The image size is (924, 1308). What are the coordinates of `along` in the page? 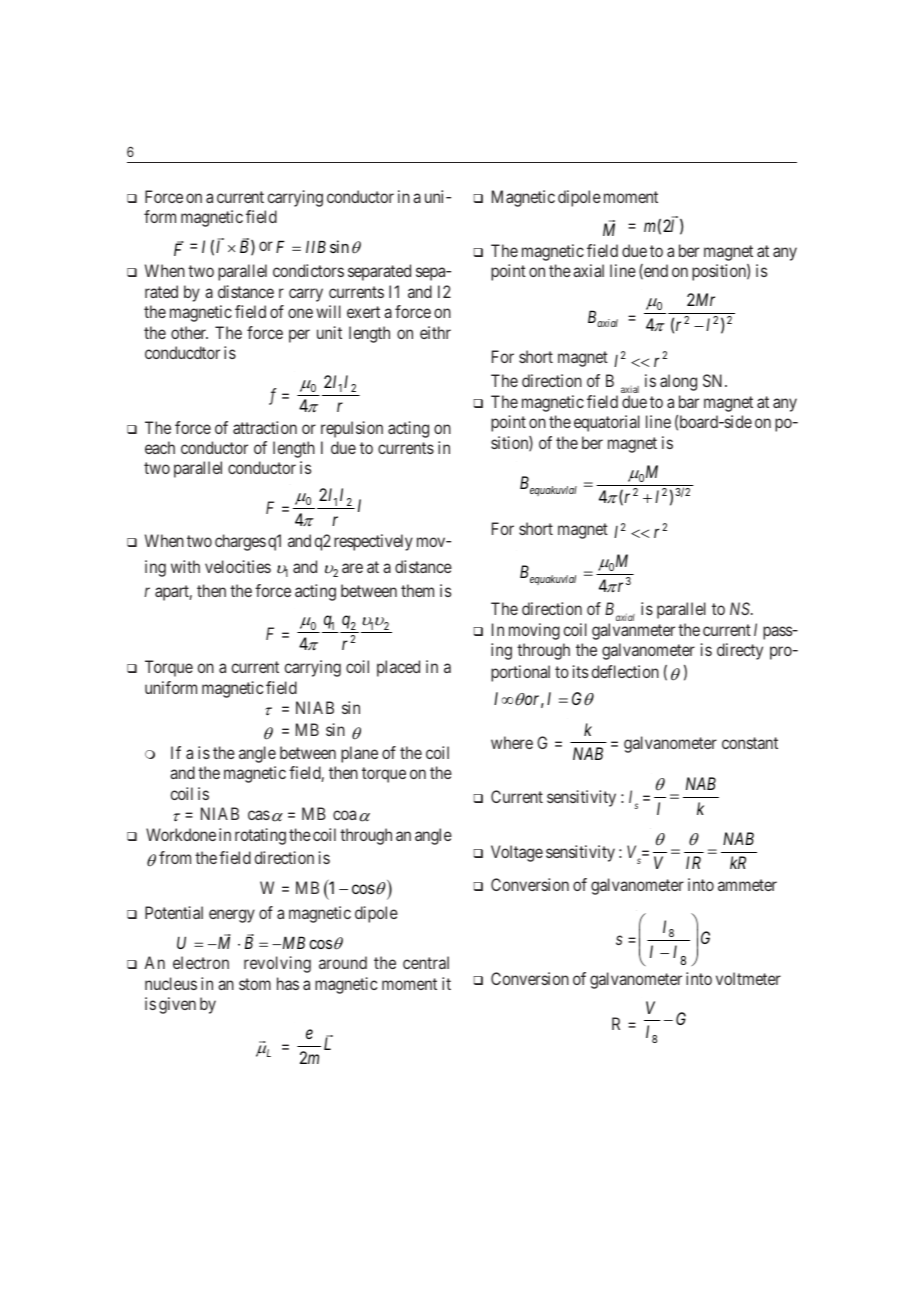 It's located at (678, 382).
